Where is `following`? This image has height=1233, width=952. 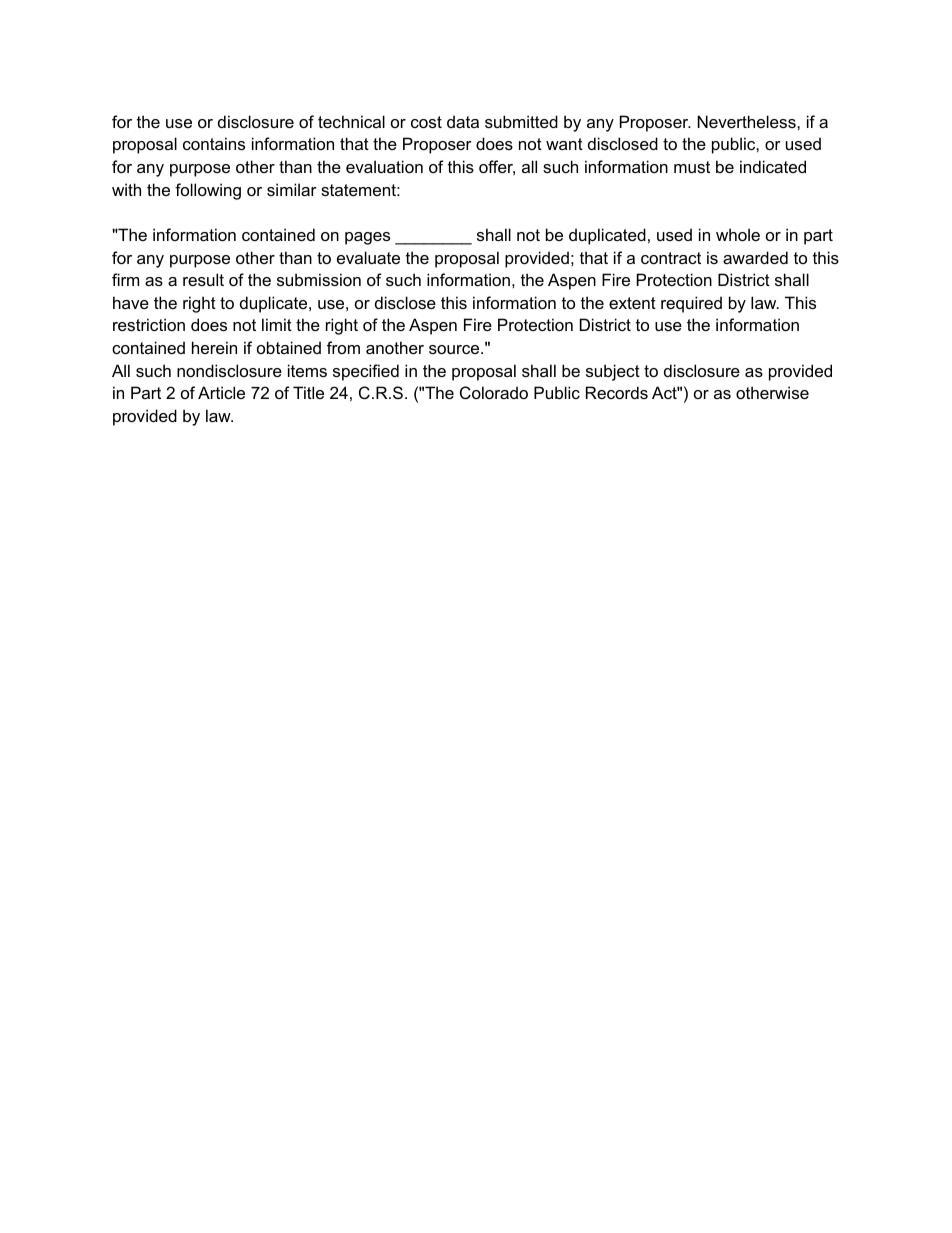 following is located at coordinates (208, 191).
